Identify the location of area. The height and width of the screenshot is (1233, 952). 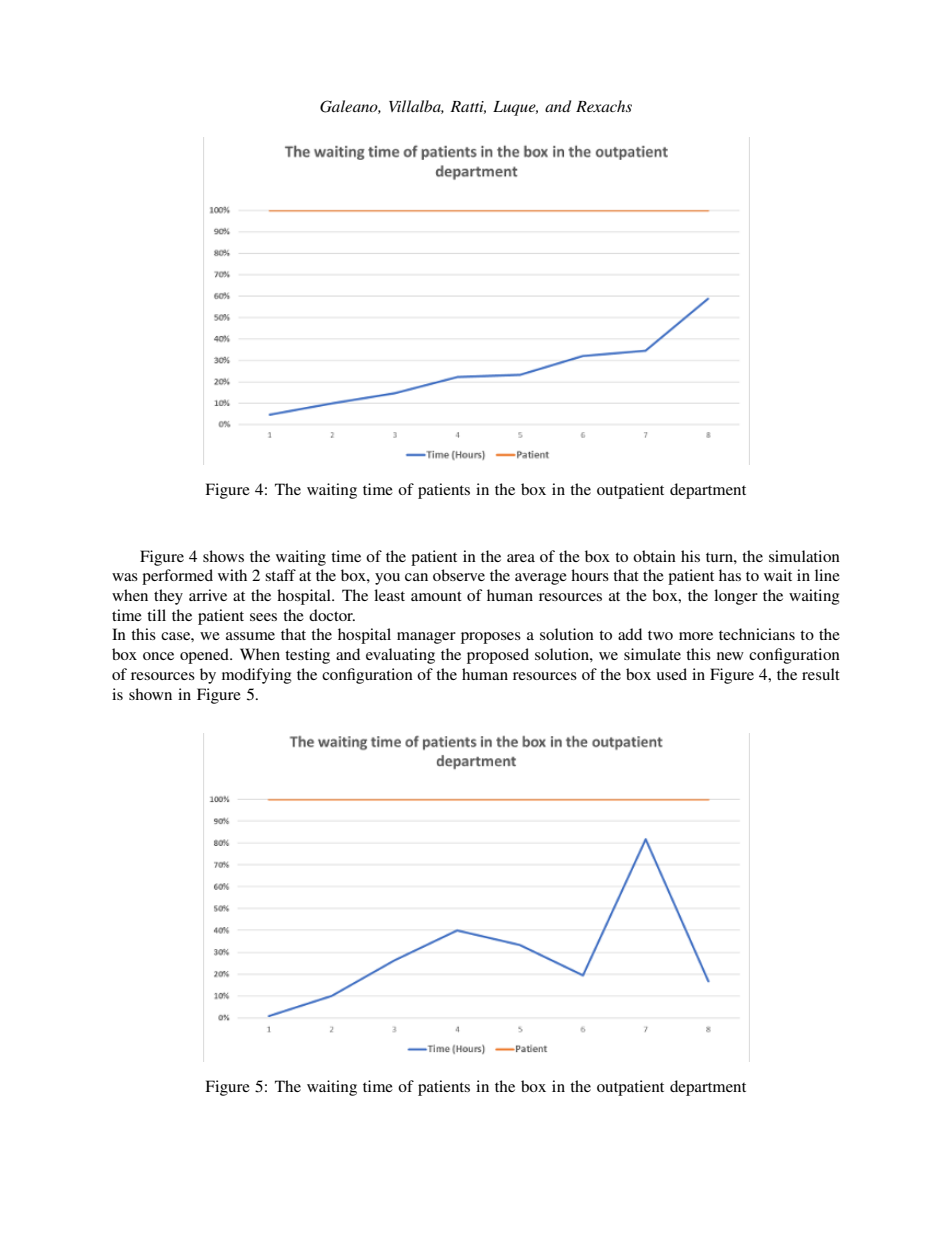
(521, 558).
